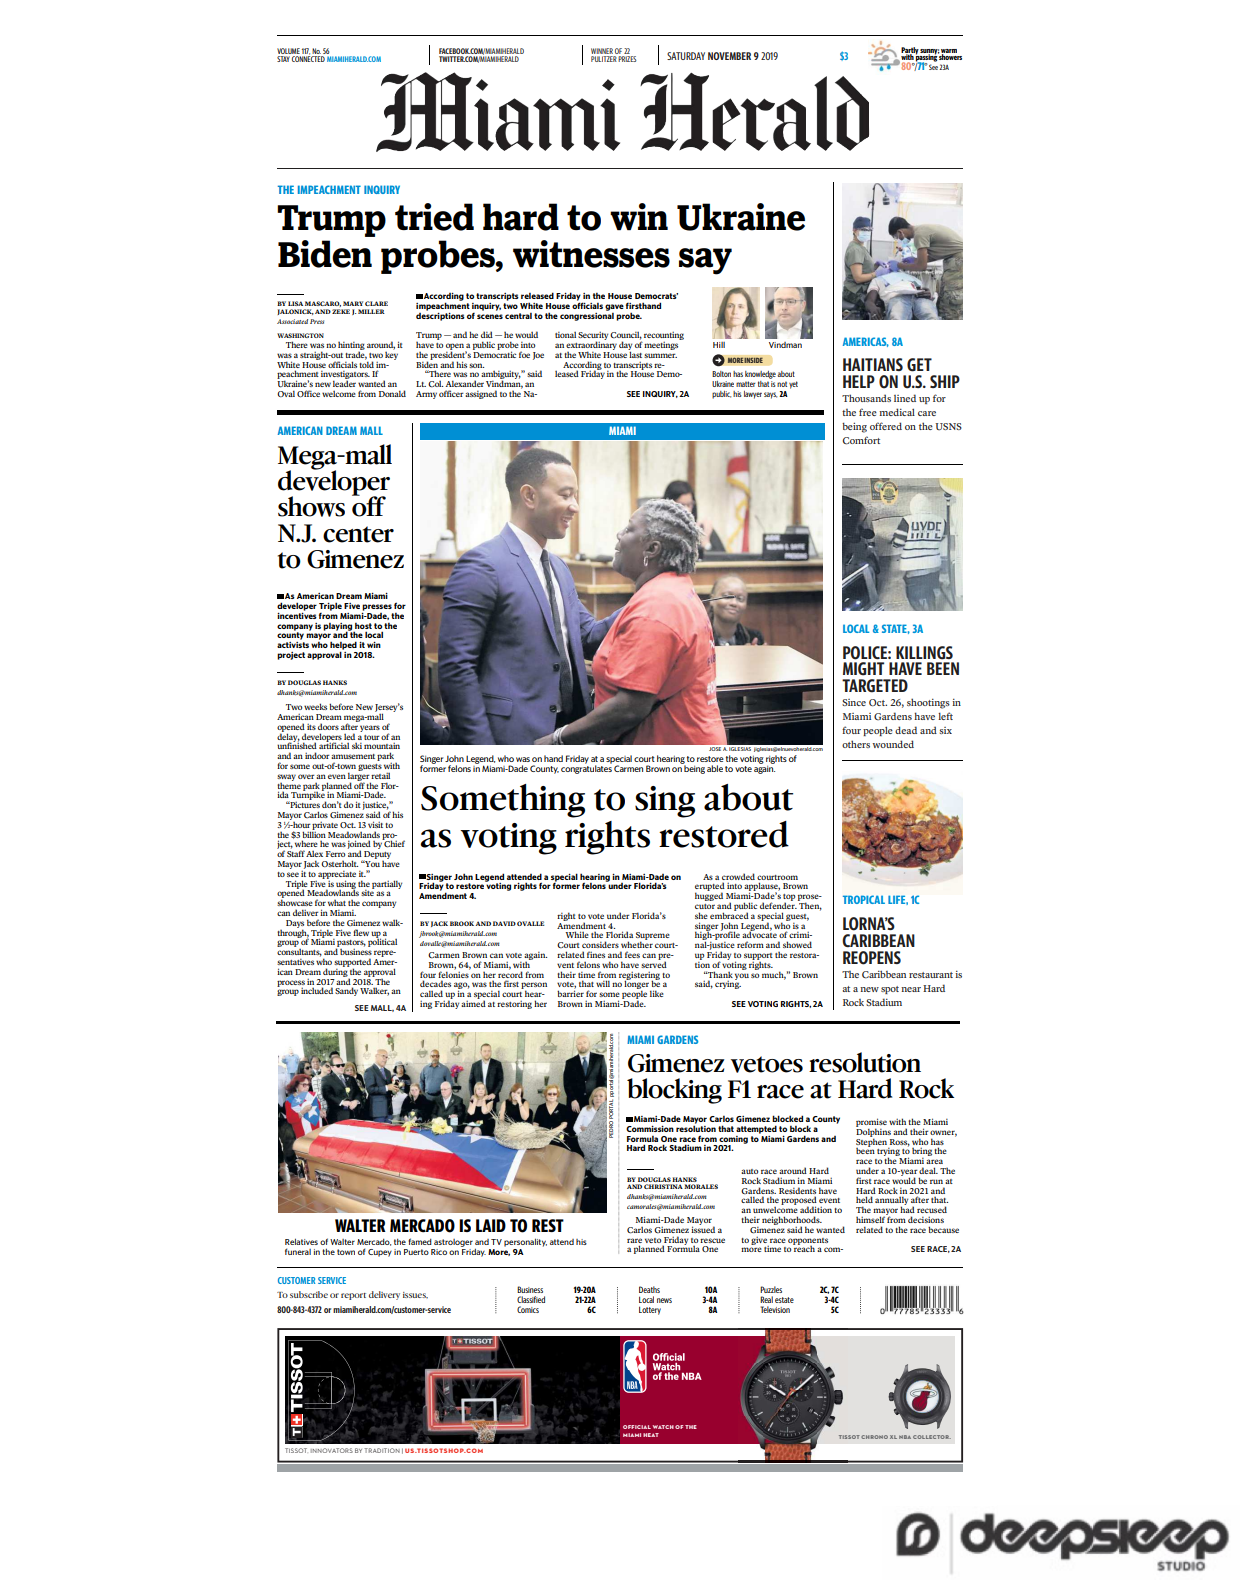 This screenshot has width=1240, height=1580. Describe the element at coordinates (586, 768) in the screenshot. I see `congratulates` at that location.
